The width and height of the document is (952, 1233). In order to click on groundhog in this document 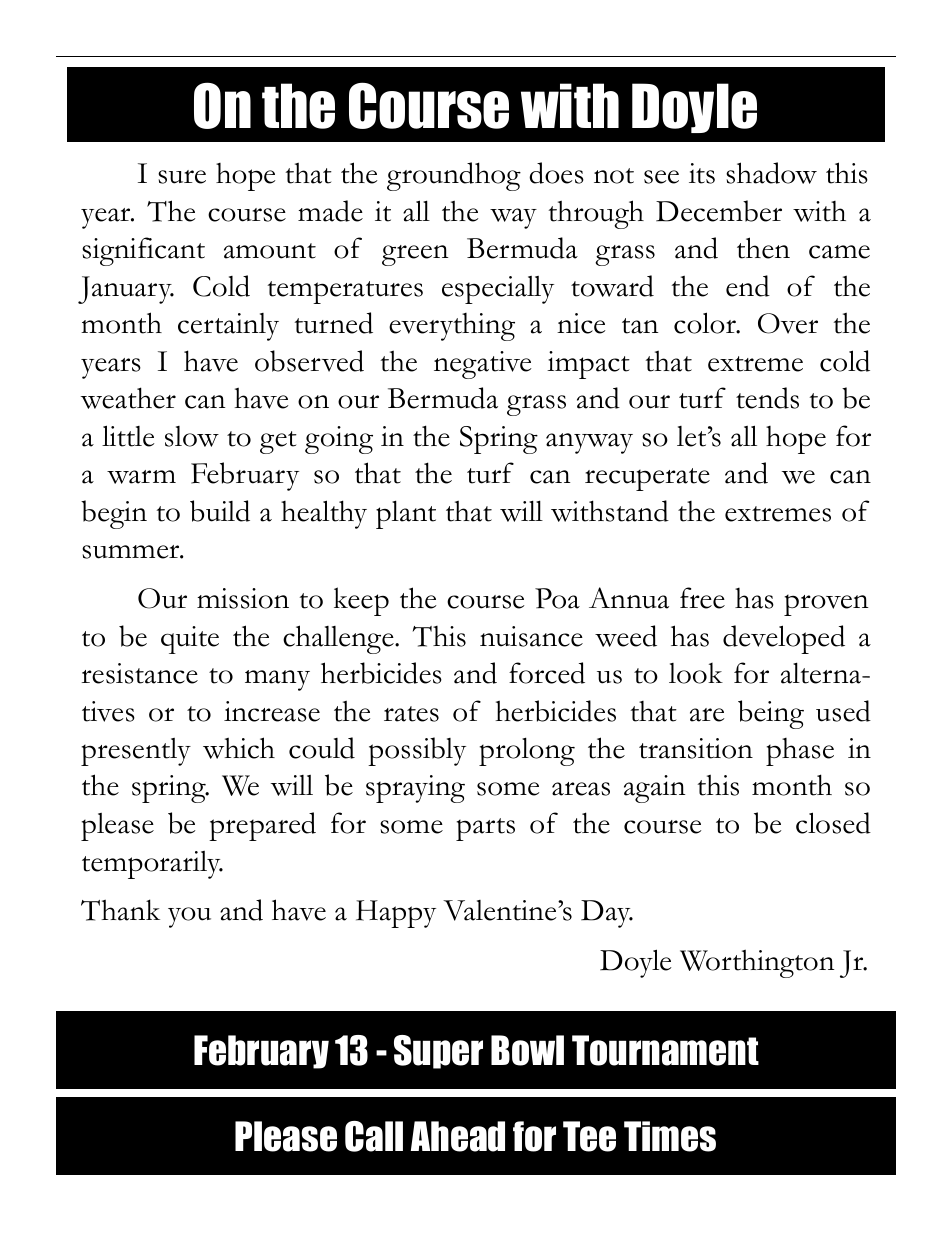, I will do `click(454, 176)`.
